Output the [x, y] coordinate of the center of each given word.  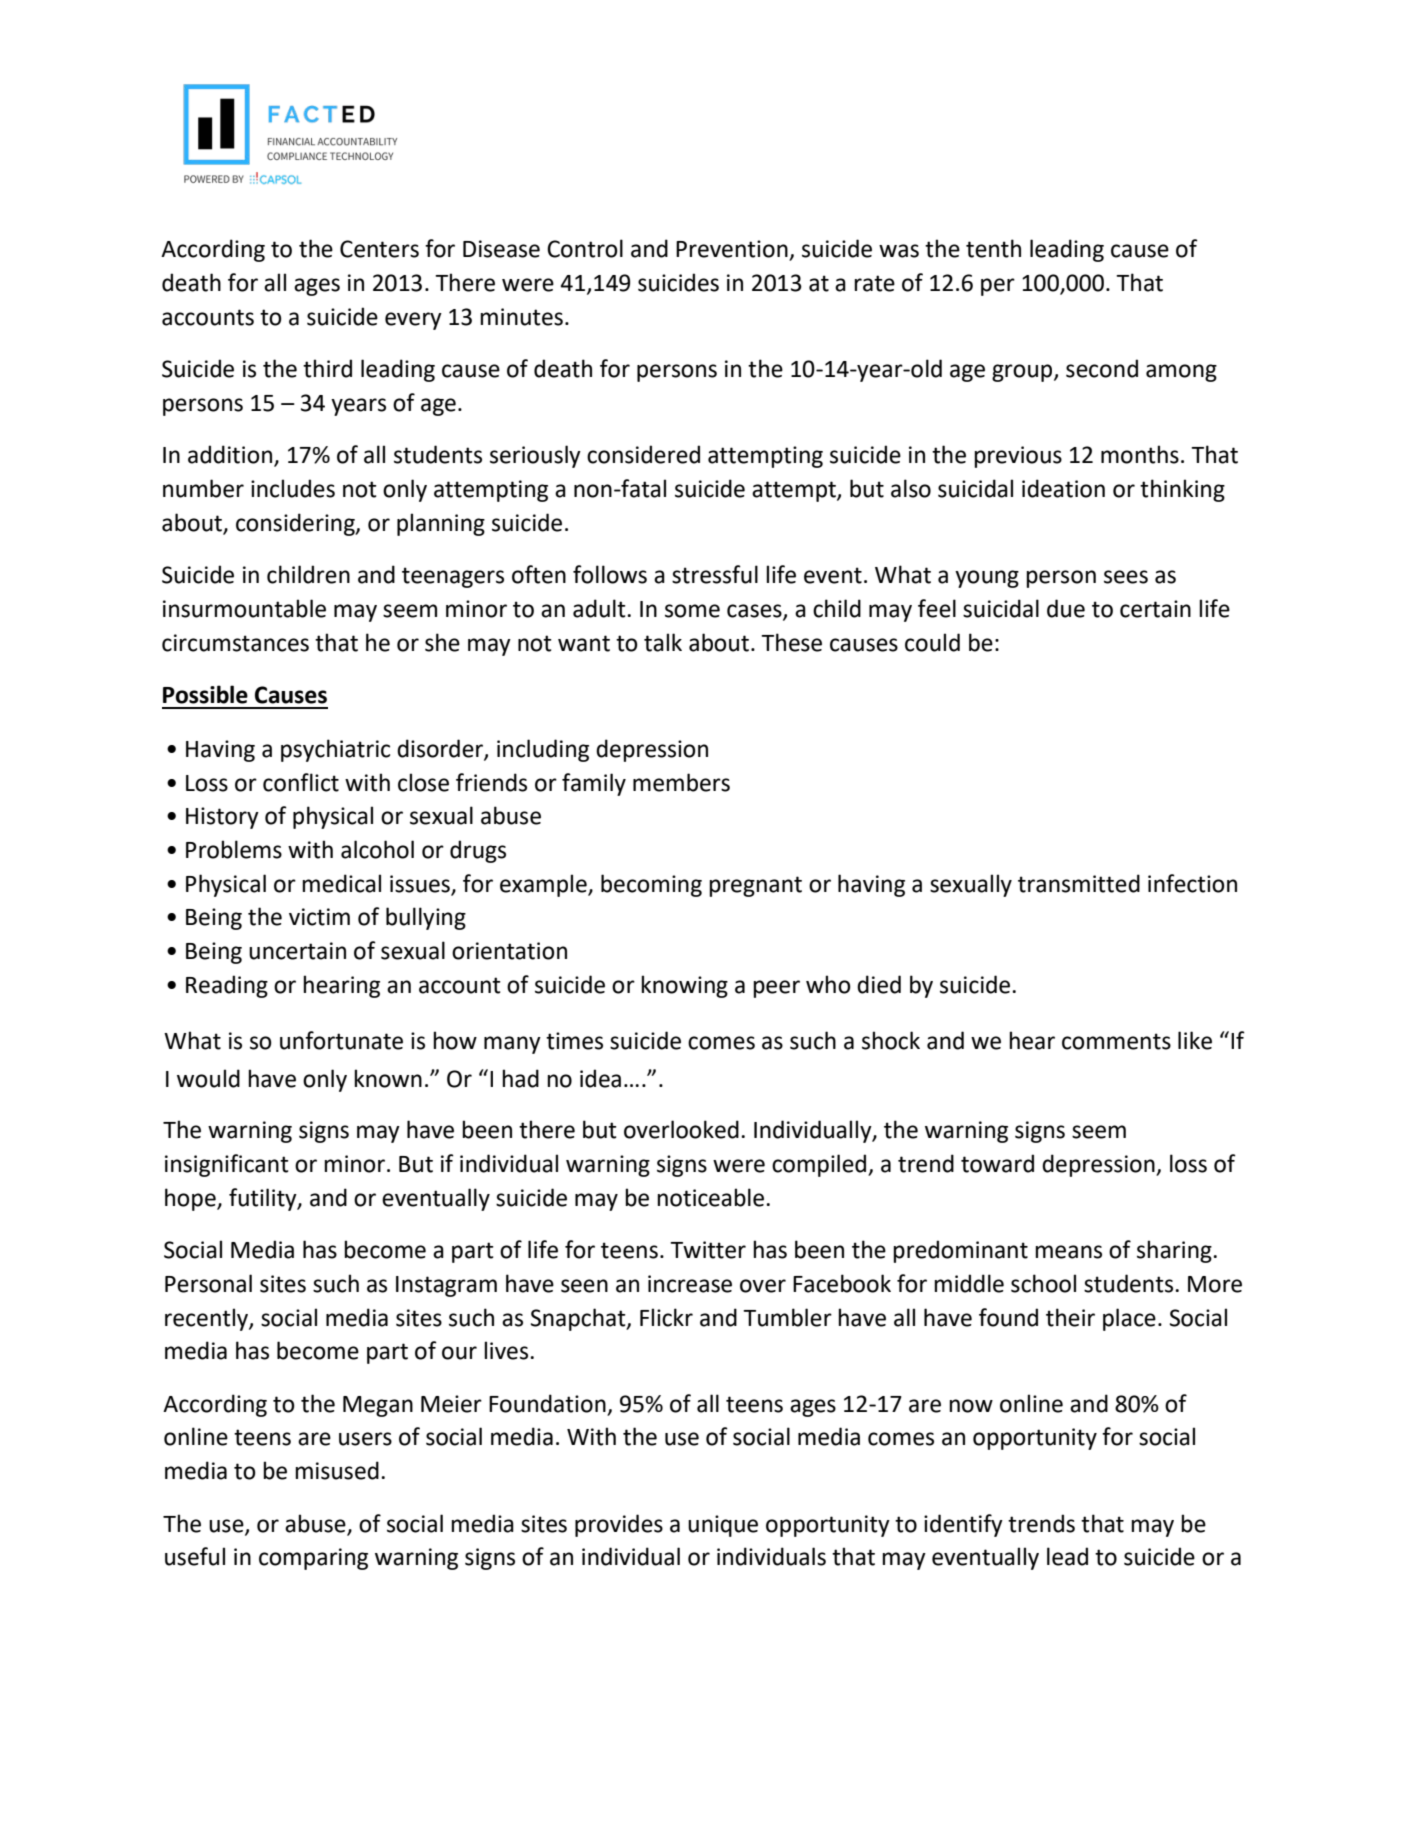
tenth [993, 248]
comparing [313, 1559]
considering [296, 524]
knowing [684, 986]
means [1068, 1252]
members [681, 782]
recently [207, 1319]
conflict [301, 782]
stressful [715, 574]
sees [1126, 577]
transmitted [1079, 883]
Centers [379, 249]
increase [690, 1284]
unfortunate [341, 1040]
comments [1116, 1041]
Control [585, 248]
